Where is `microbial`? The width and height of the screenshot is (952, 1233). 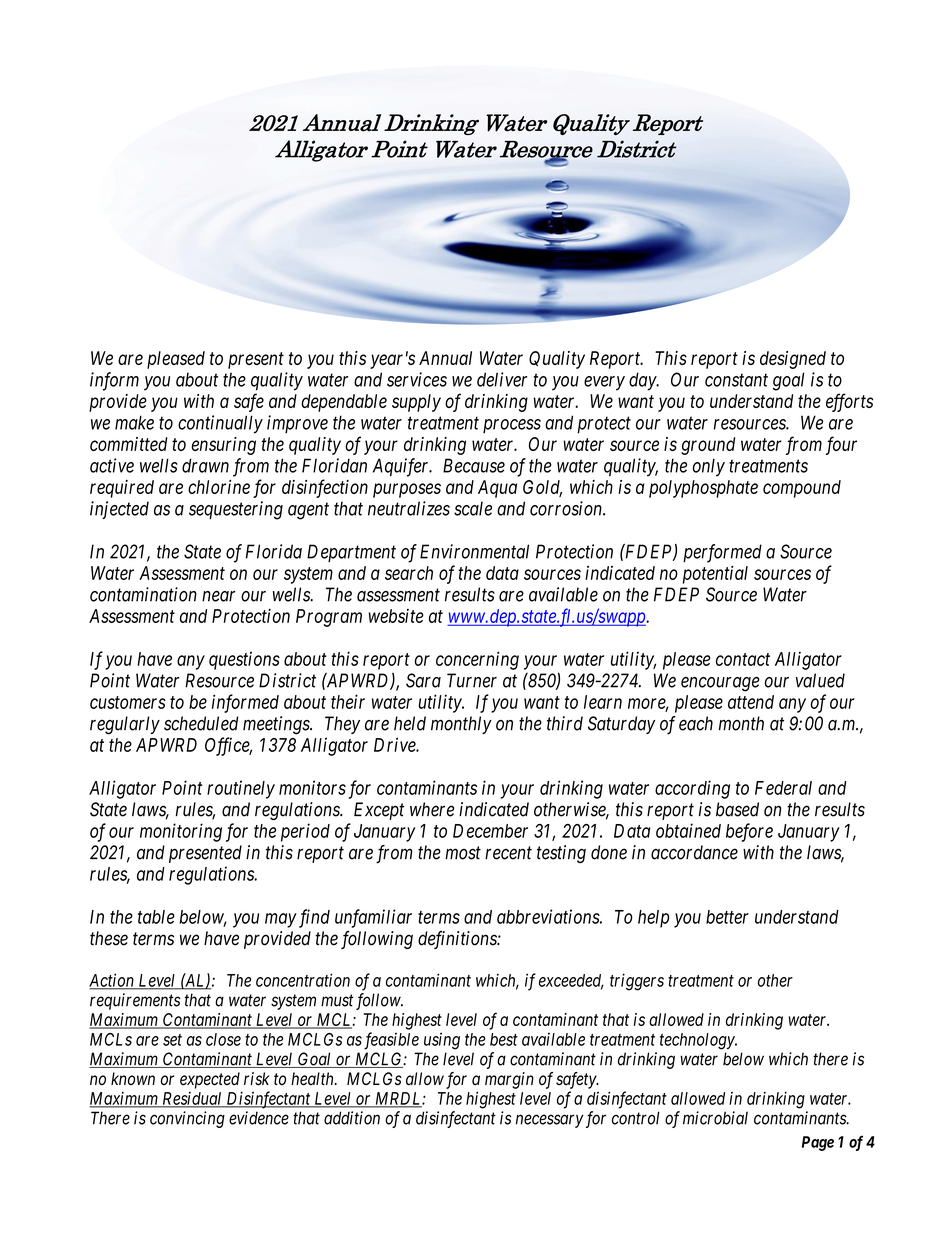 microbial is located at coordinates (715, 1118).
